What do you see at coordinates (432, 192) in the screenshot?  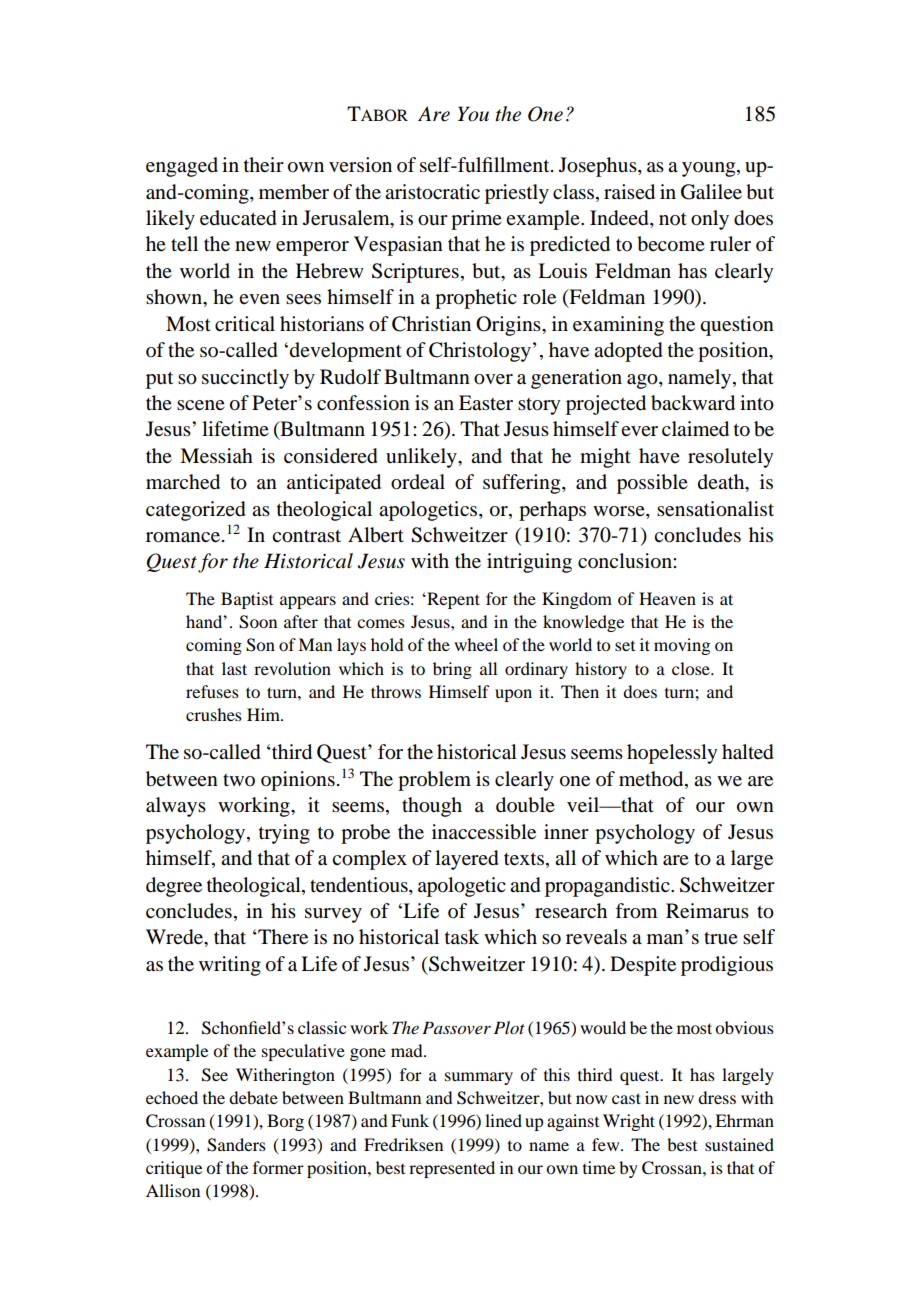 I see `aristocratic` at bounding box center [432, 192].
